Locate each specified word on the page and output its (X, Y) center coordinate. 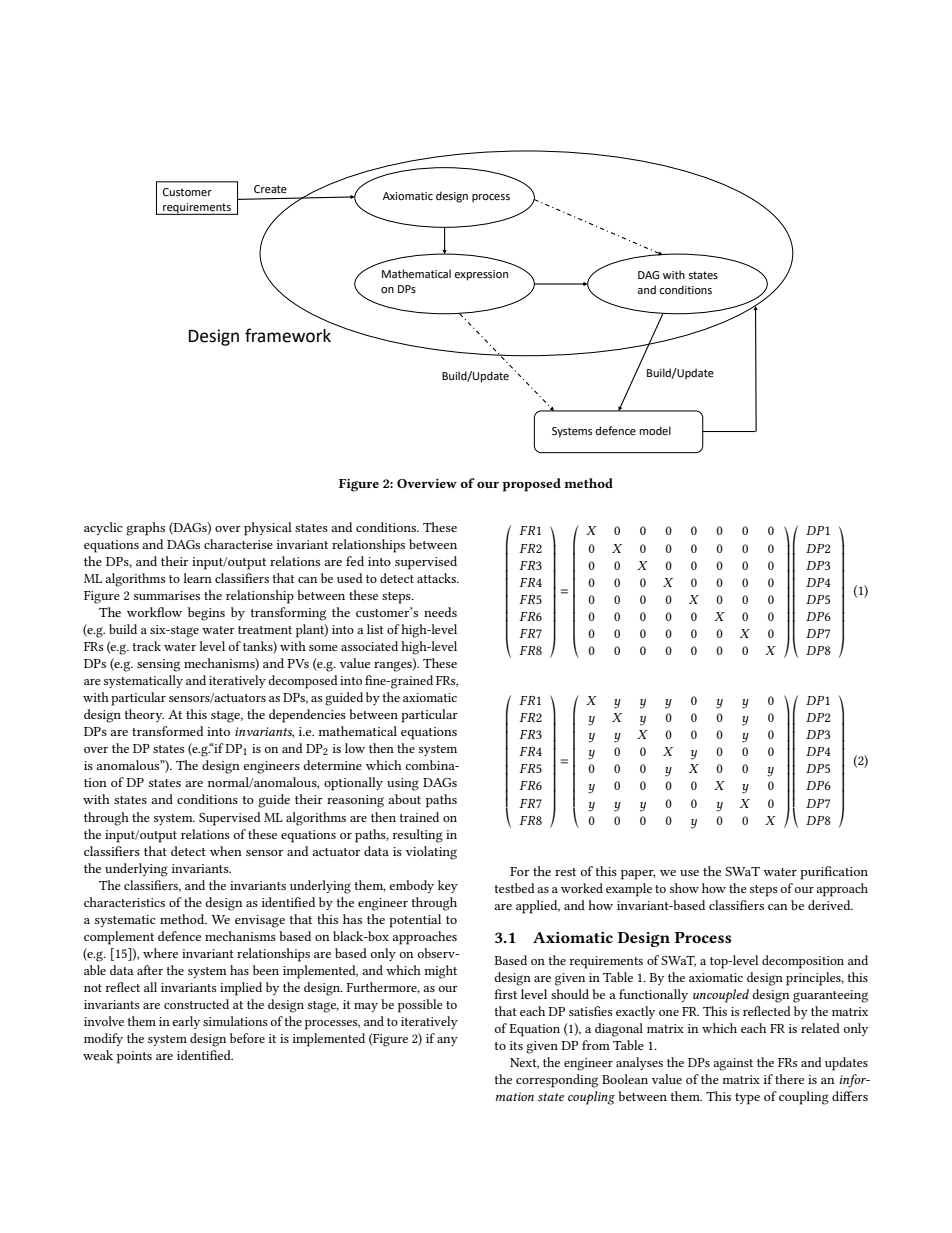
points (134, 1057)
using (403, 784)
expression (481, 275)
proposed (532, 485)
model (655, 431)
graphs (145, 529)
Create (270, 189)
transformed (168, 731)
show (684, 888)
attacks (437, 578)
